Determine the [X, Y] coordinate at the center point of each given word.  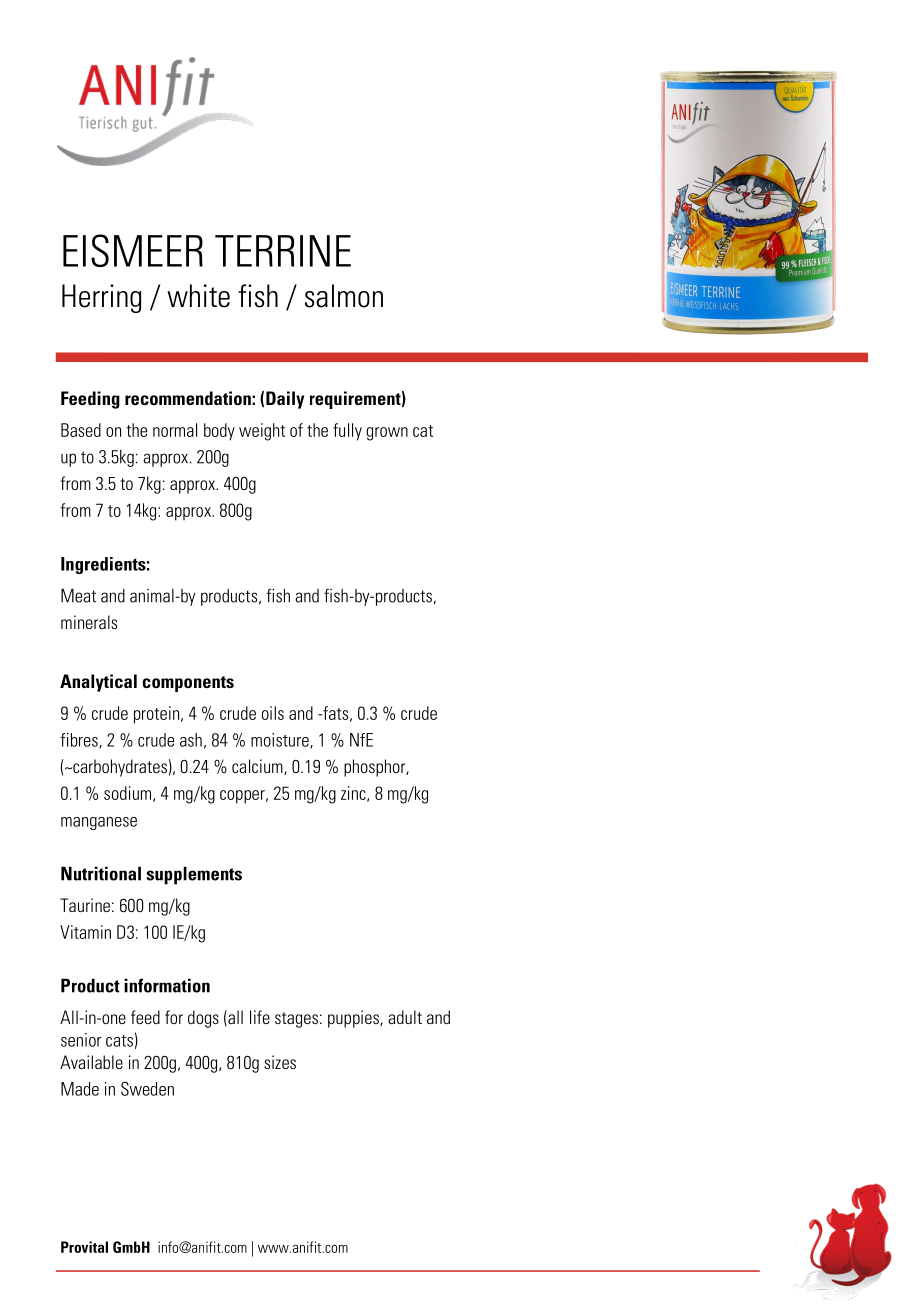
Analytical [98, 683]
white [198, 296]
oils [273, 713]
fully [347, 432]
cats [119, 1041]
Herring [101, 298]
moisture [281, 741]
